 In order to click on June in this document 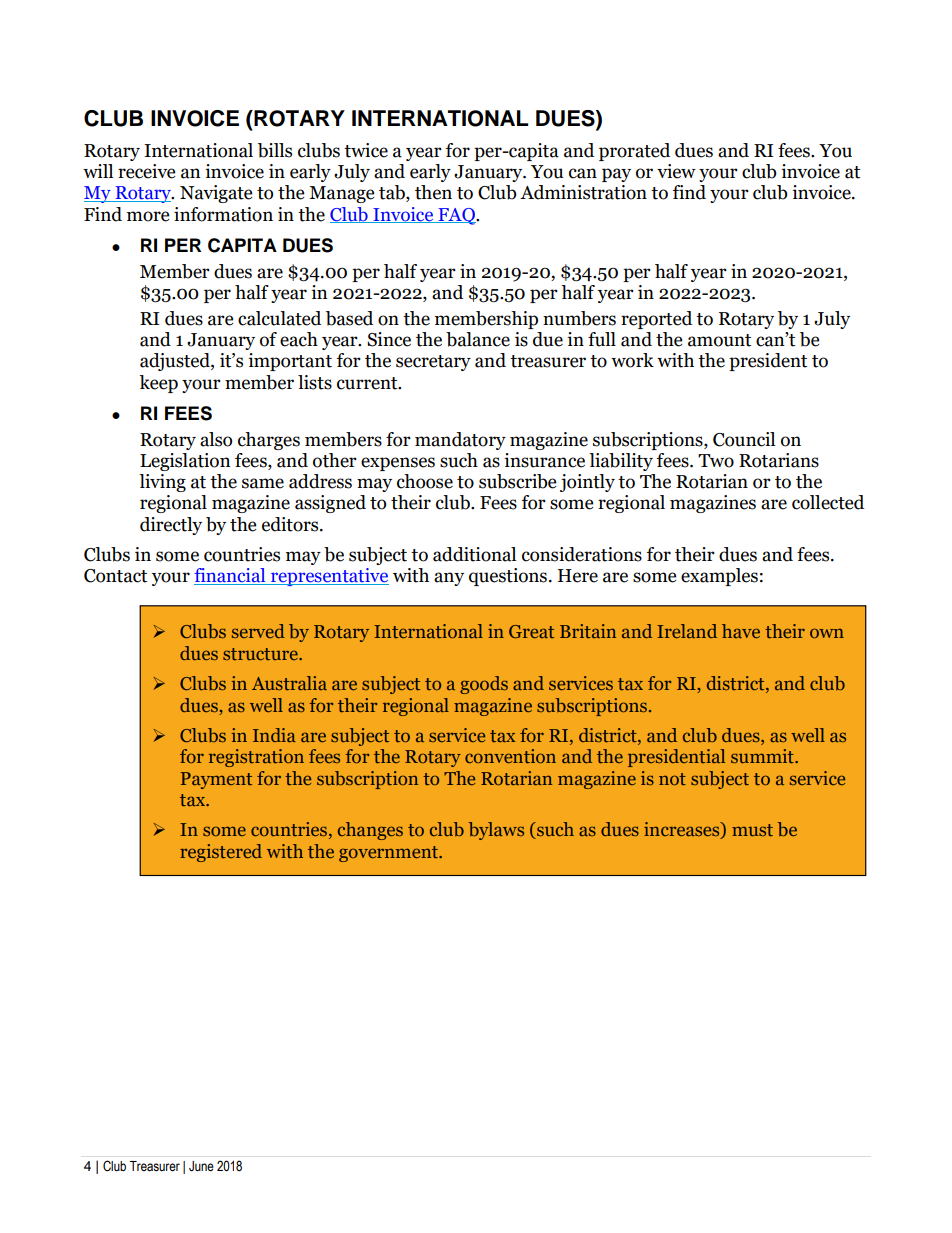, I will do `click(201, 1166)`.
